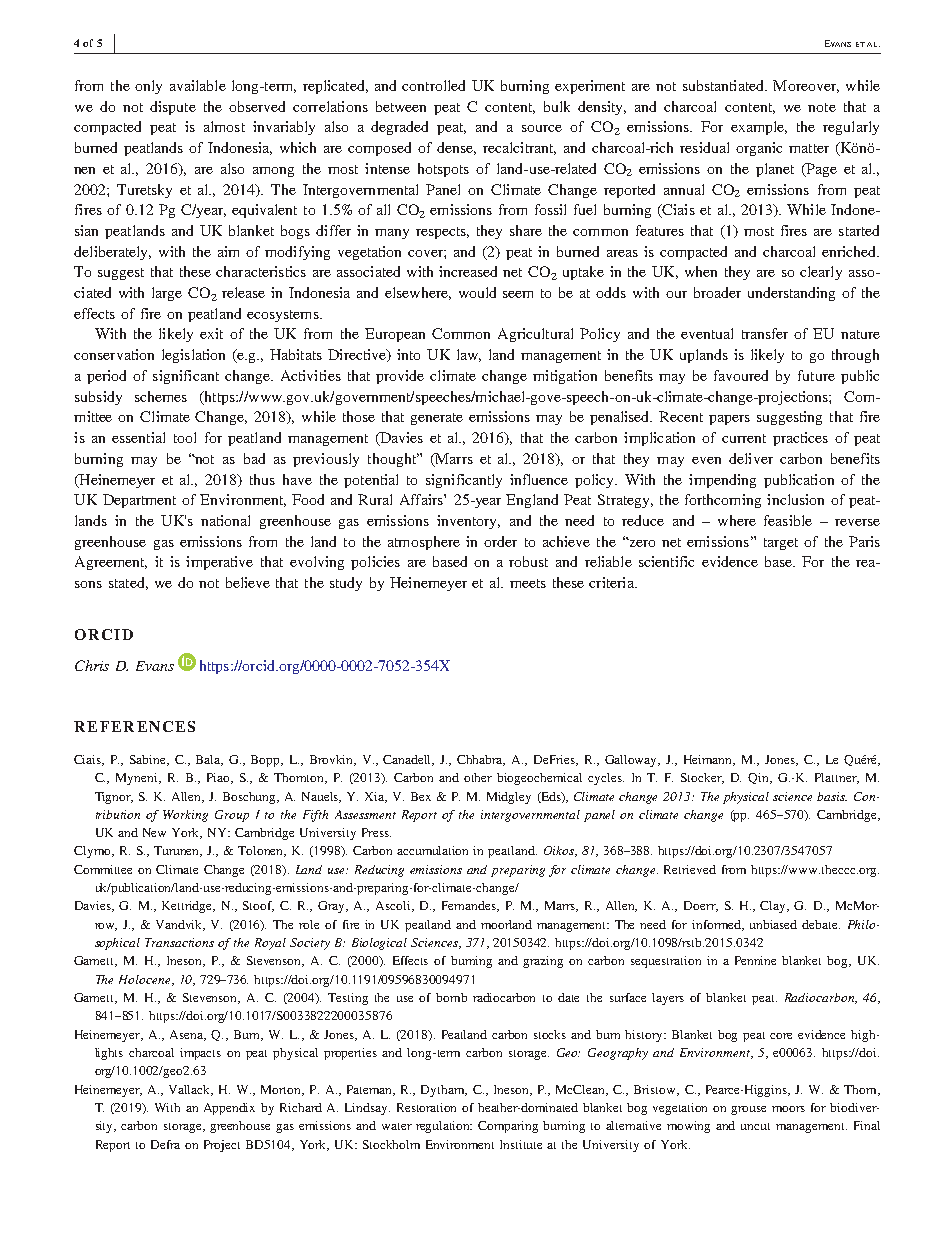 Image resolution: width=952 pixels, height=1251 pixels. What do you see at coordinates (248, 582) in the page?
I see `believe` at bounding box center [248, 582].
